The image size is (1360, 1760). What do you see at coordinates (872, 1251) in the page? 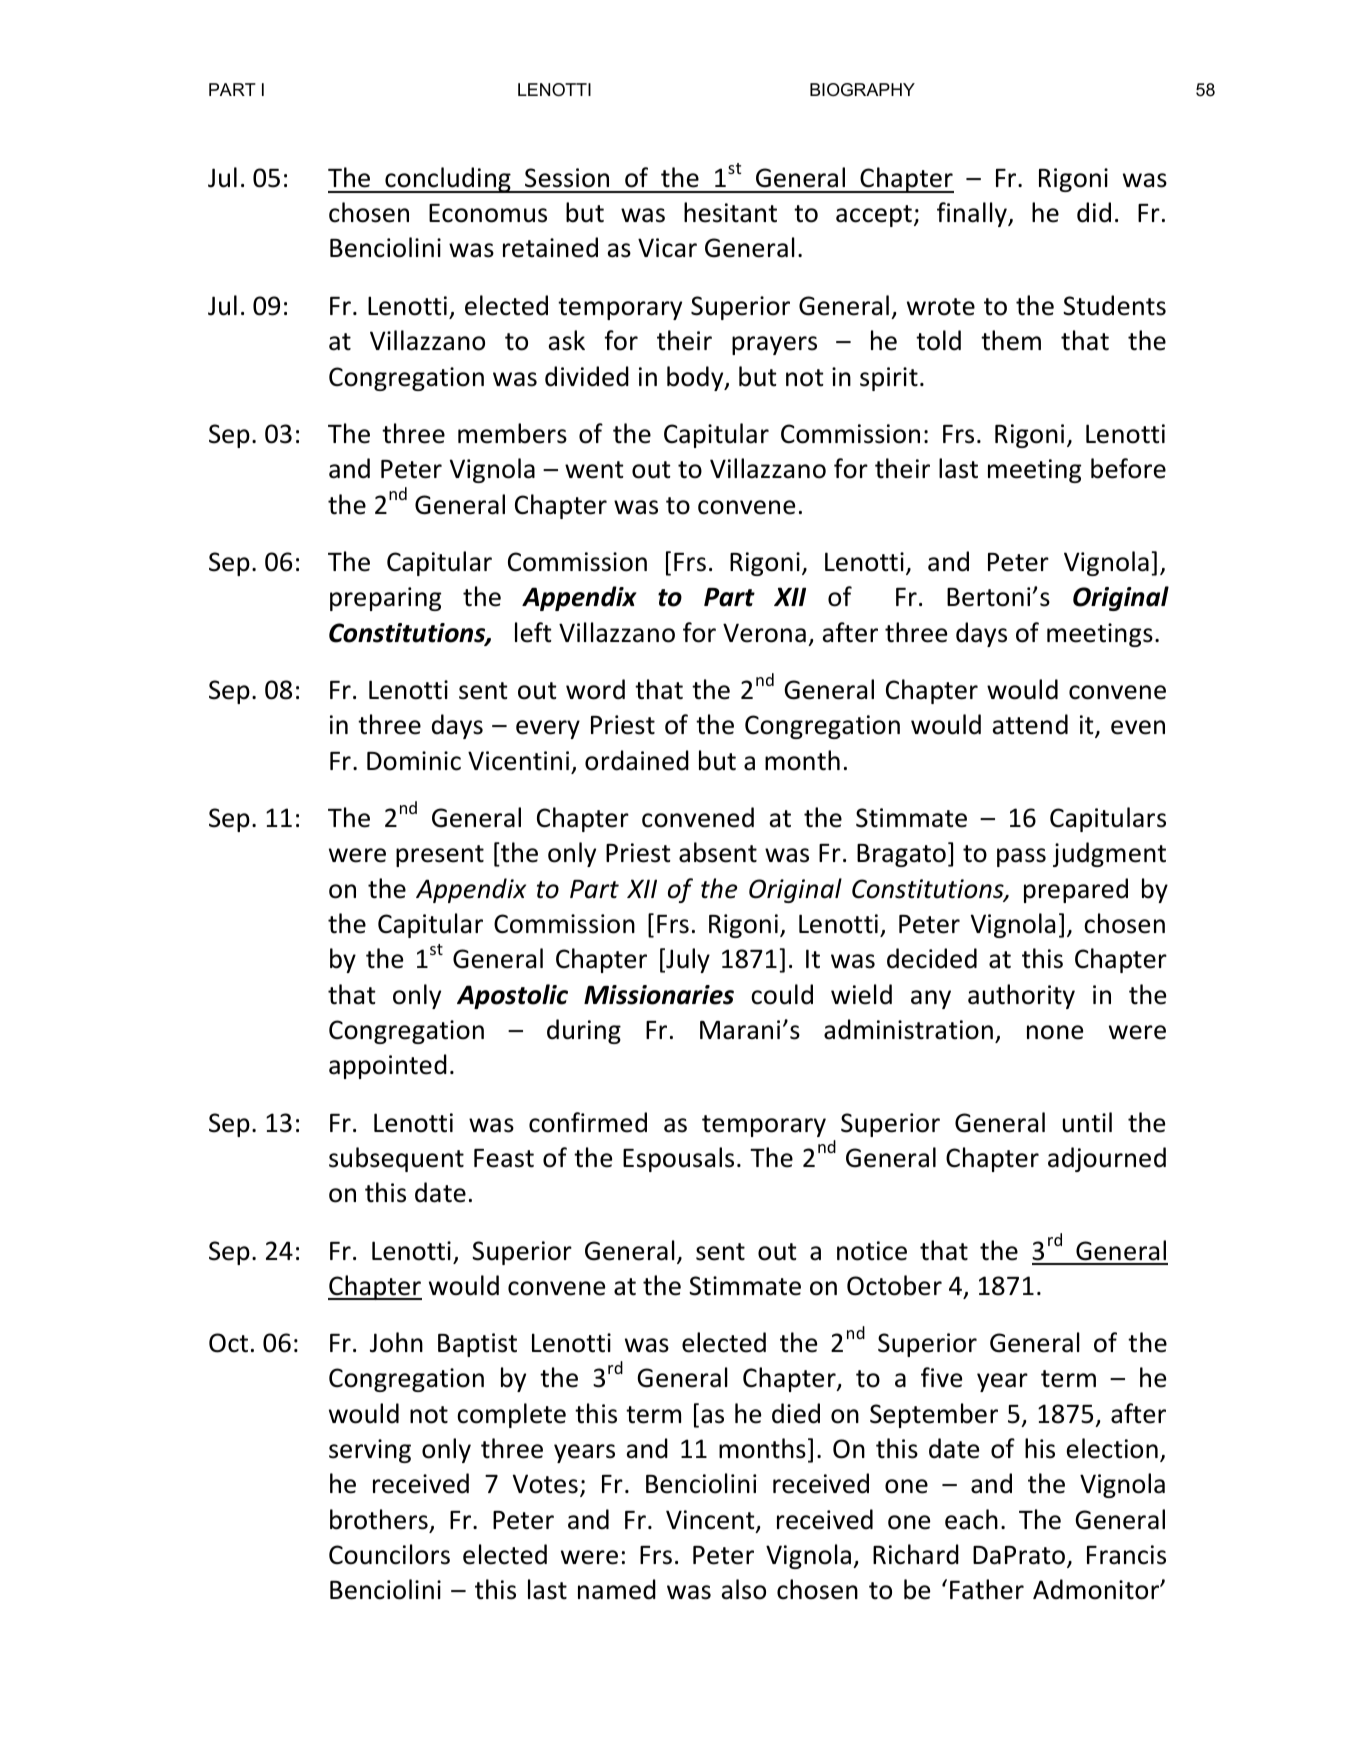
I see `notice` at bounding box center [872, 1251].
